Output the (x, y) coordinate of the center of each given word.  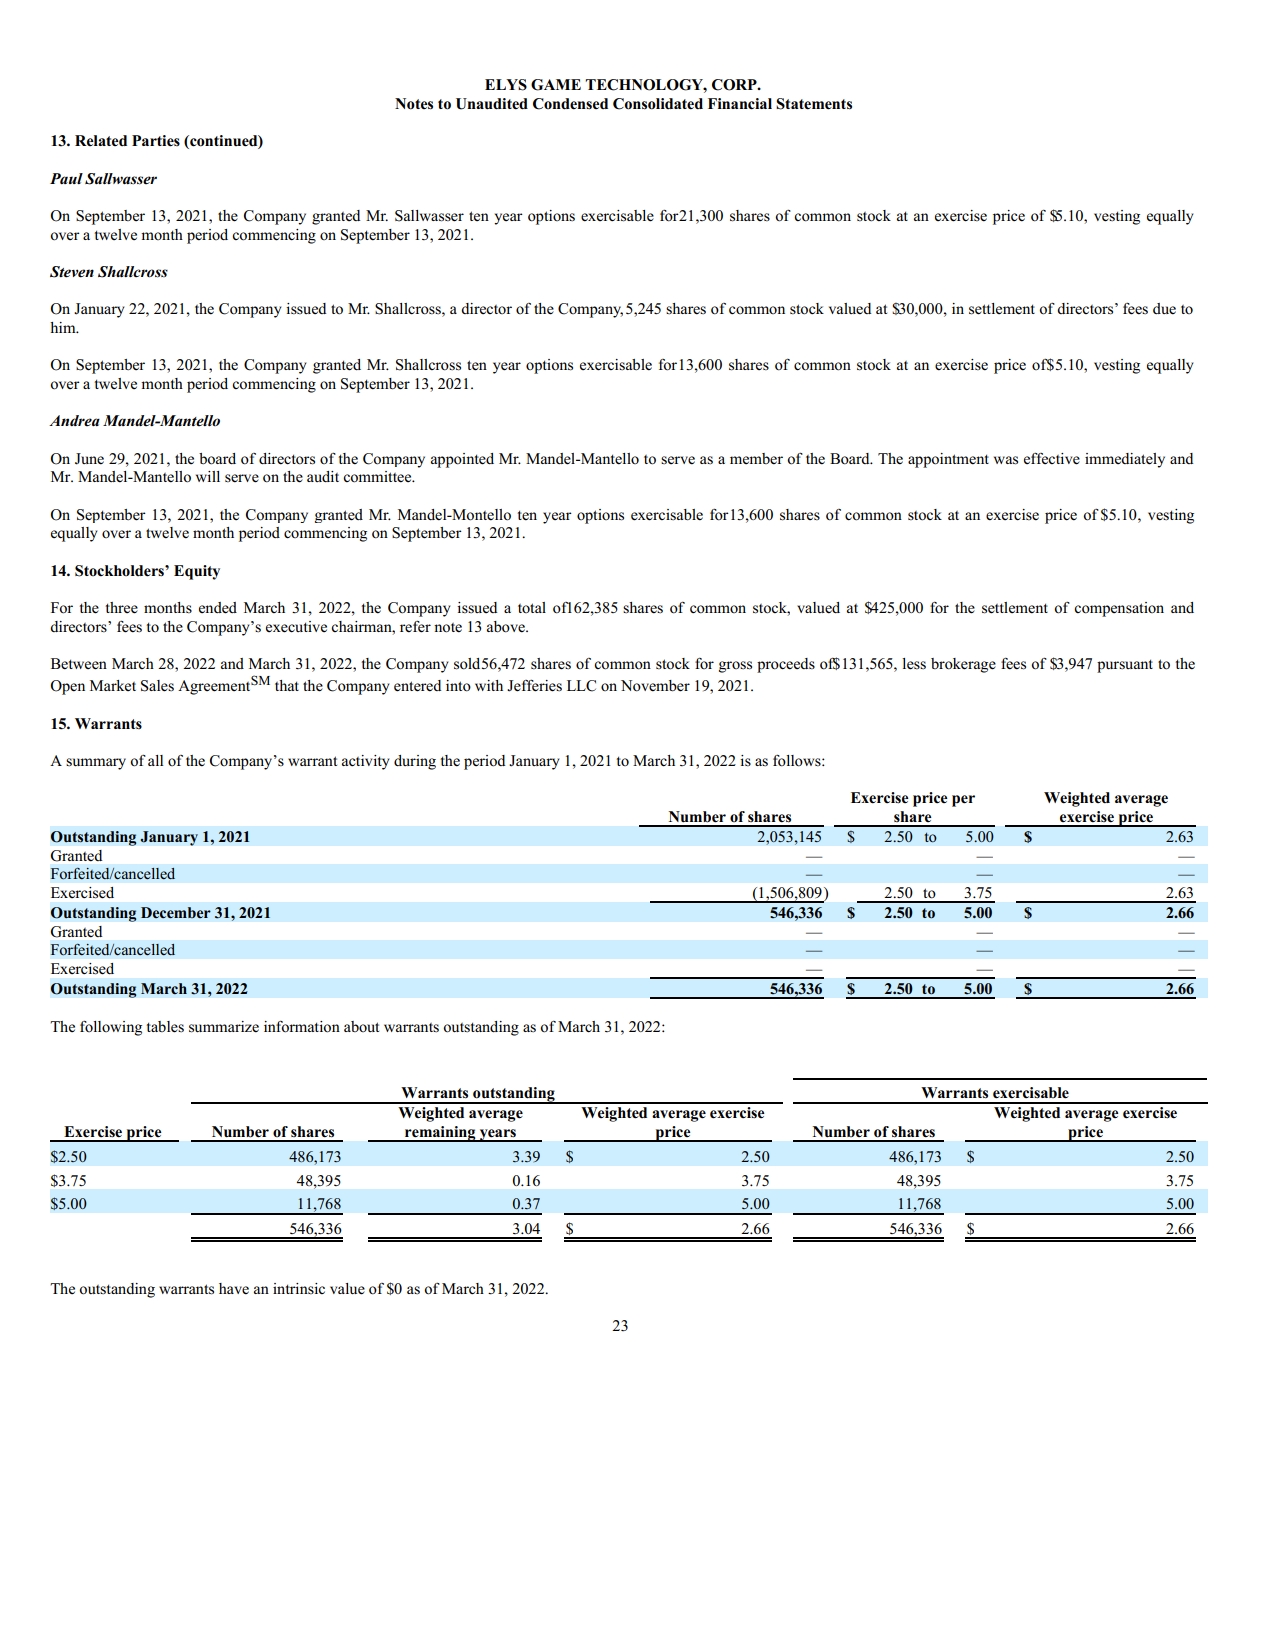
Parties (156, 141)
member (756, 459)
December (176, 912)
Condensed (570, 104)
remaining (440, 1134)
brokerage (963, 665)
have (234, 1289)
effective (1052, 459)
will (208, 476)
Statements (814, 104)
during (415, 762)
